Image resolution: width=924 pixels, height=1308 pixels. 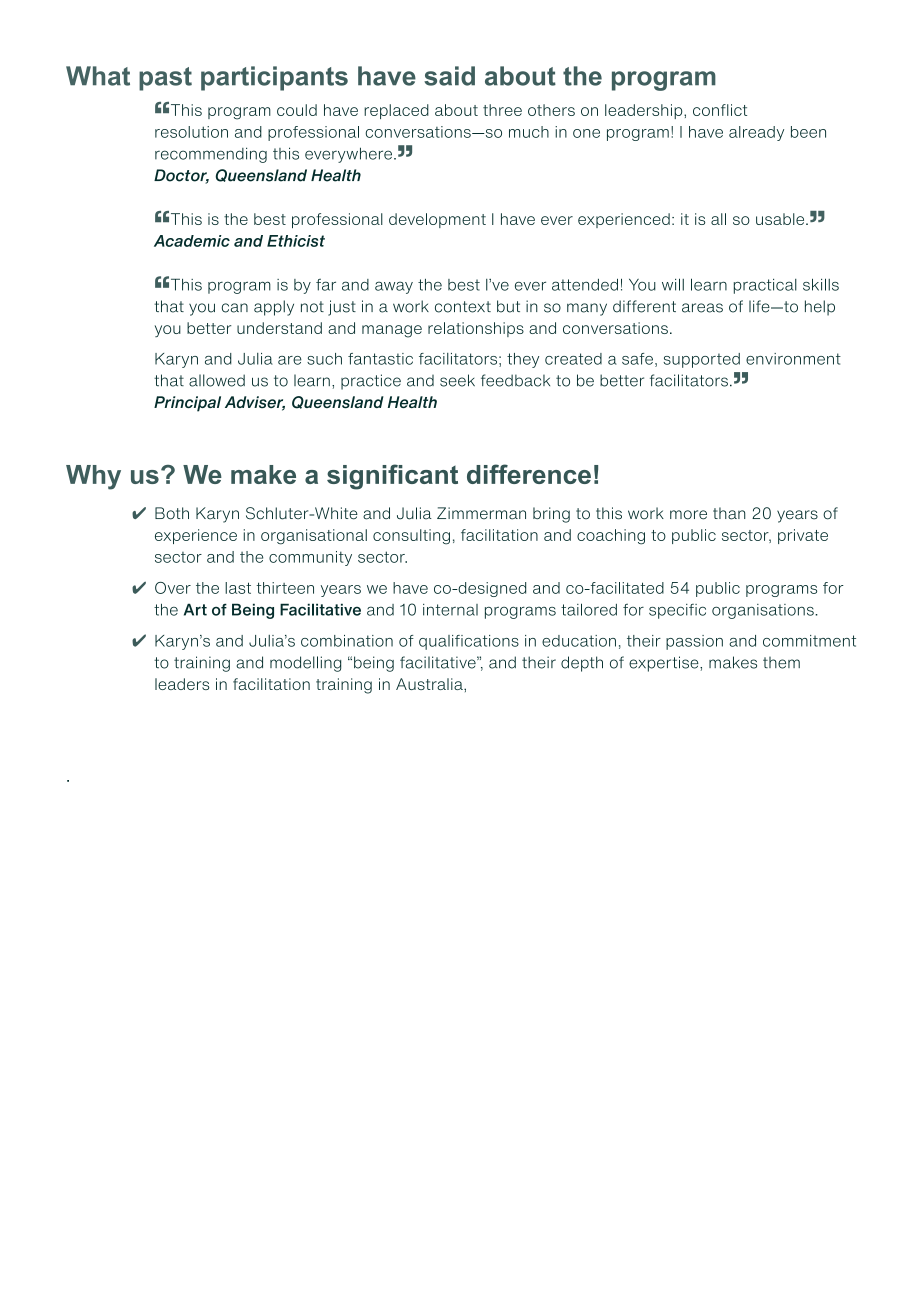 What do you see at coordinates (165, 79) in the image?
I see `past` at bounding box center [165, 79].
